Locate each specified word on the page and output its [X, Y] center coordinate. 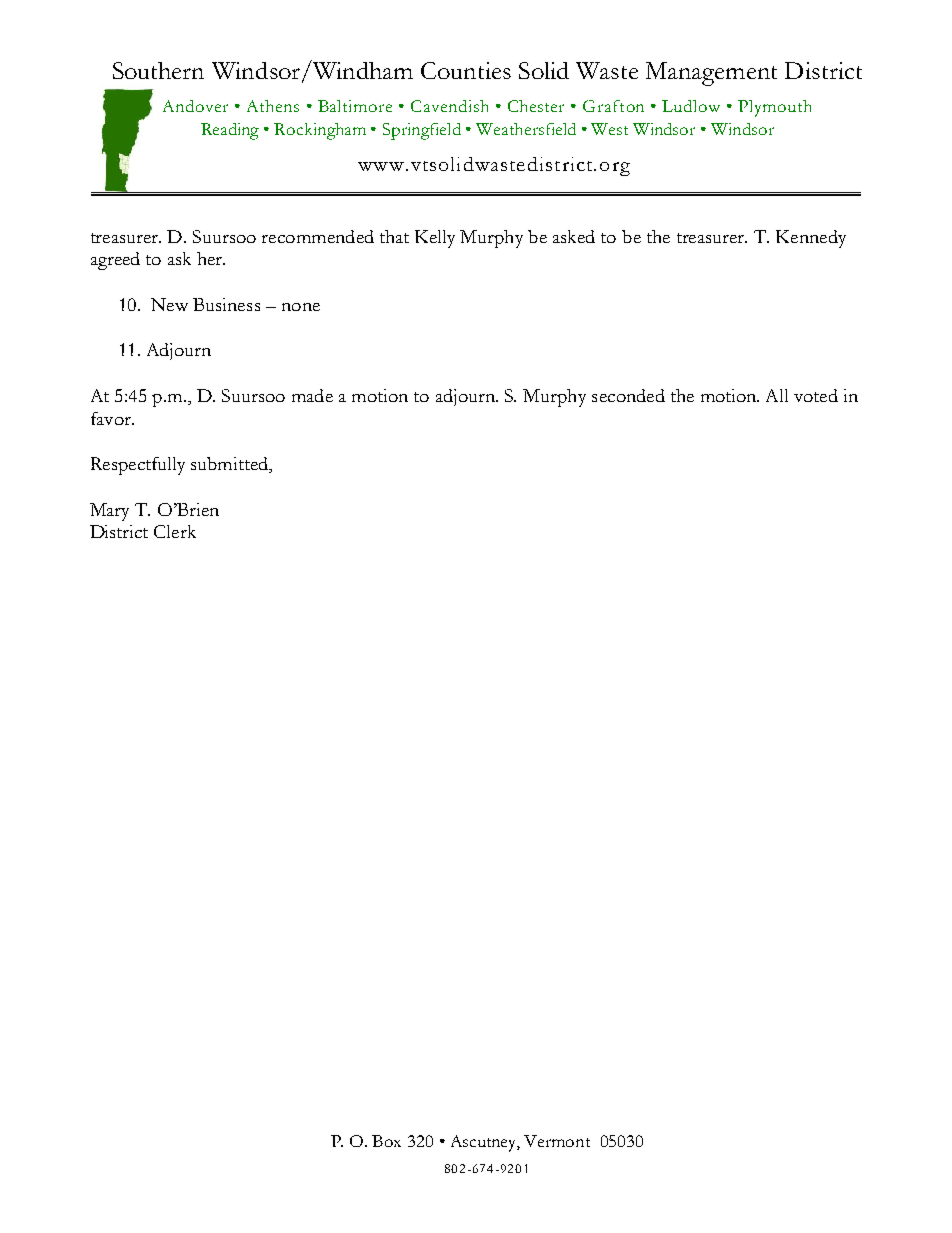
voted [816, 395]
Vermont [557, 1141]
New [169, 304]
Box [386, 1141]
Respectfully [138, 466]
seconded [628, 395]
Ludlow [691, 106]
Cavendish [449, 106]
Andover [195, 106]
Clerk [175, 531]
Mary [109, 512]
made [312, 395]
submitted [231, 465]
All [777, 395]
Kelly [435, 239]
